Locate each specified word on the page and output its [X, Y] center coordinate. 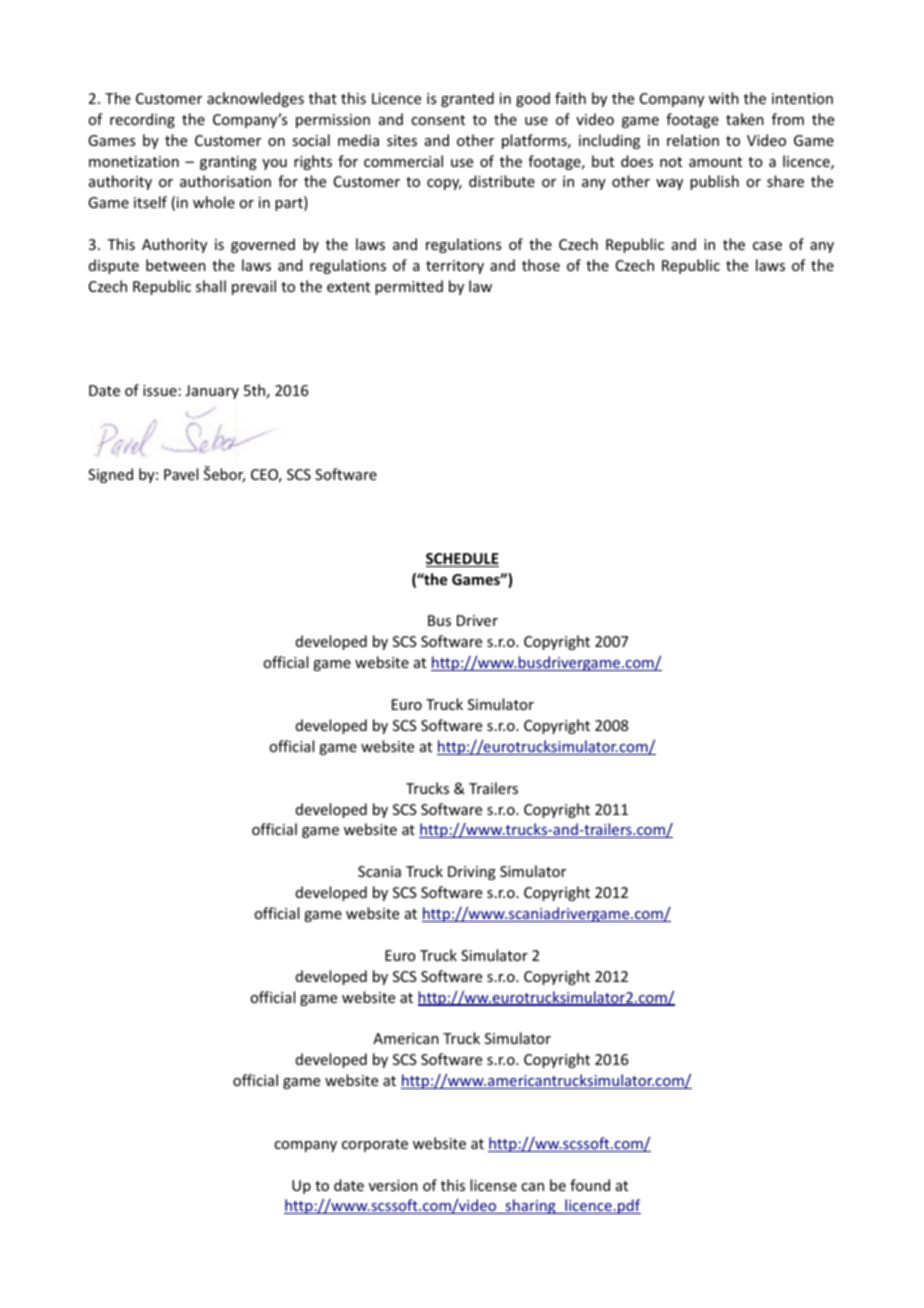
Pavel [181, 474]
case [767, 246]
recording [142, 120]
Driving [472, 873]
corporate [375, 1145]
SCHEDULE [462, 560]
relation [693, 140]
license [493, 1185]
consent [438, 120]
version [393, 1185]
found [590, 1185]
